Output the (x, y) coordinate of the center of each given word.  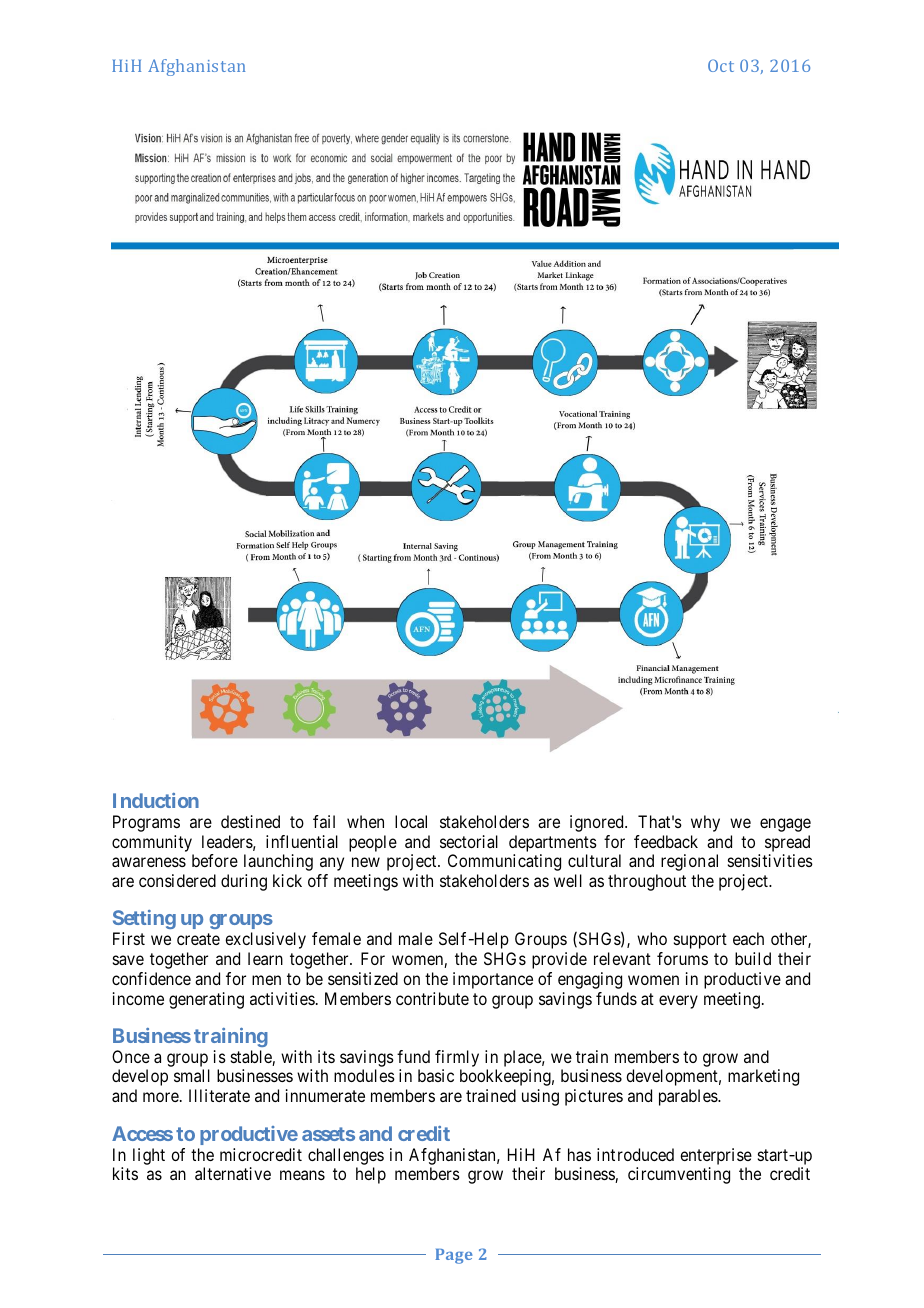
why (705, 823)
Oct (721, 65)
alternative (233, 1173)
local (411, 821)
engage (785, 825)
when (365, 821)
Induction (156, 800)
